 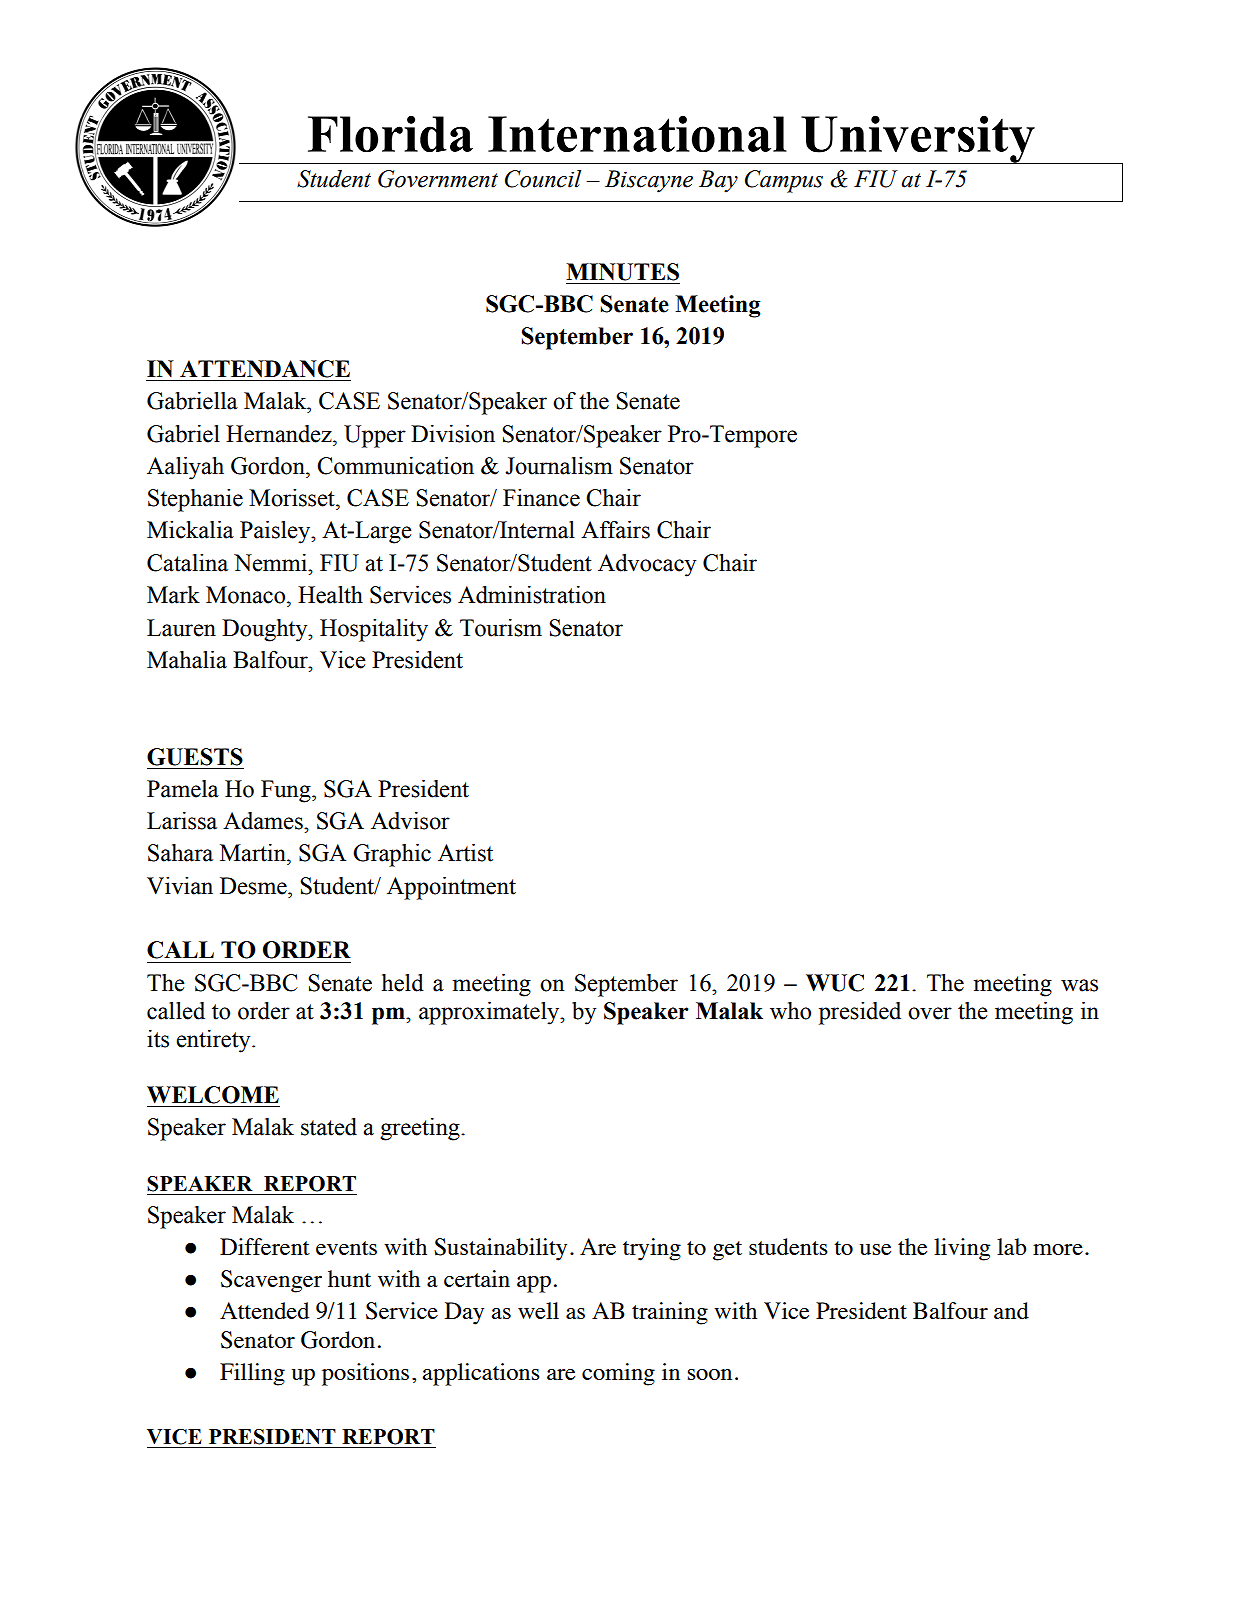 What do you see at coordinates (647, 565) in the page?
I see `Advocacy` at bounding box center [647, 565].
